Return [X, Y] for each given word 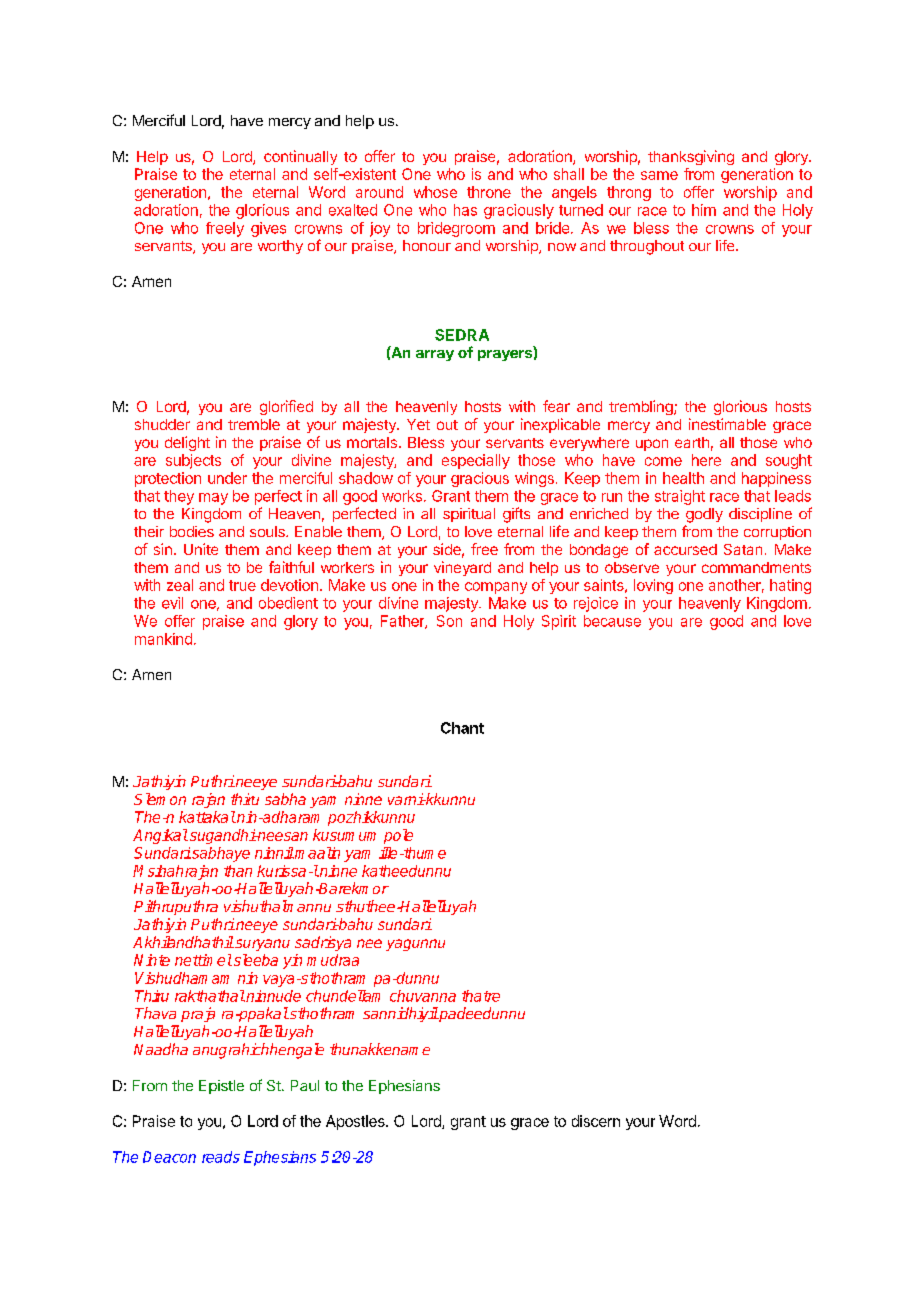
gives [268, 229]
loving [653, 586]
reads [221, 1157]
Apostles [356, 1122]
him [704, 210]
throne [489, 192]
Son [449, 621]
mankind [163, 639]
